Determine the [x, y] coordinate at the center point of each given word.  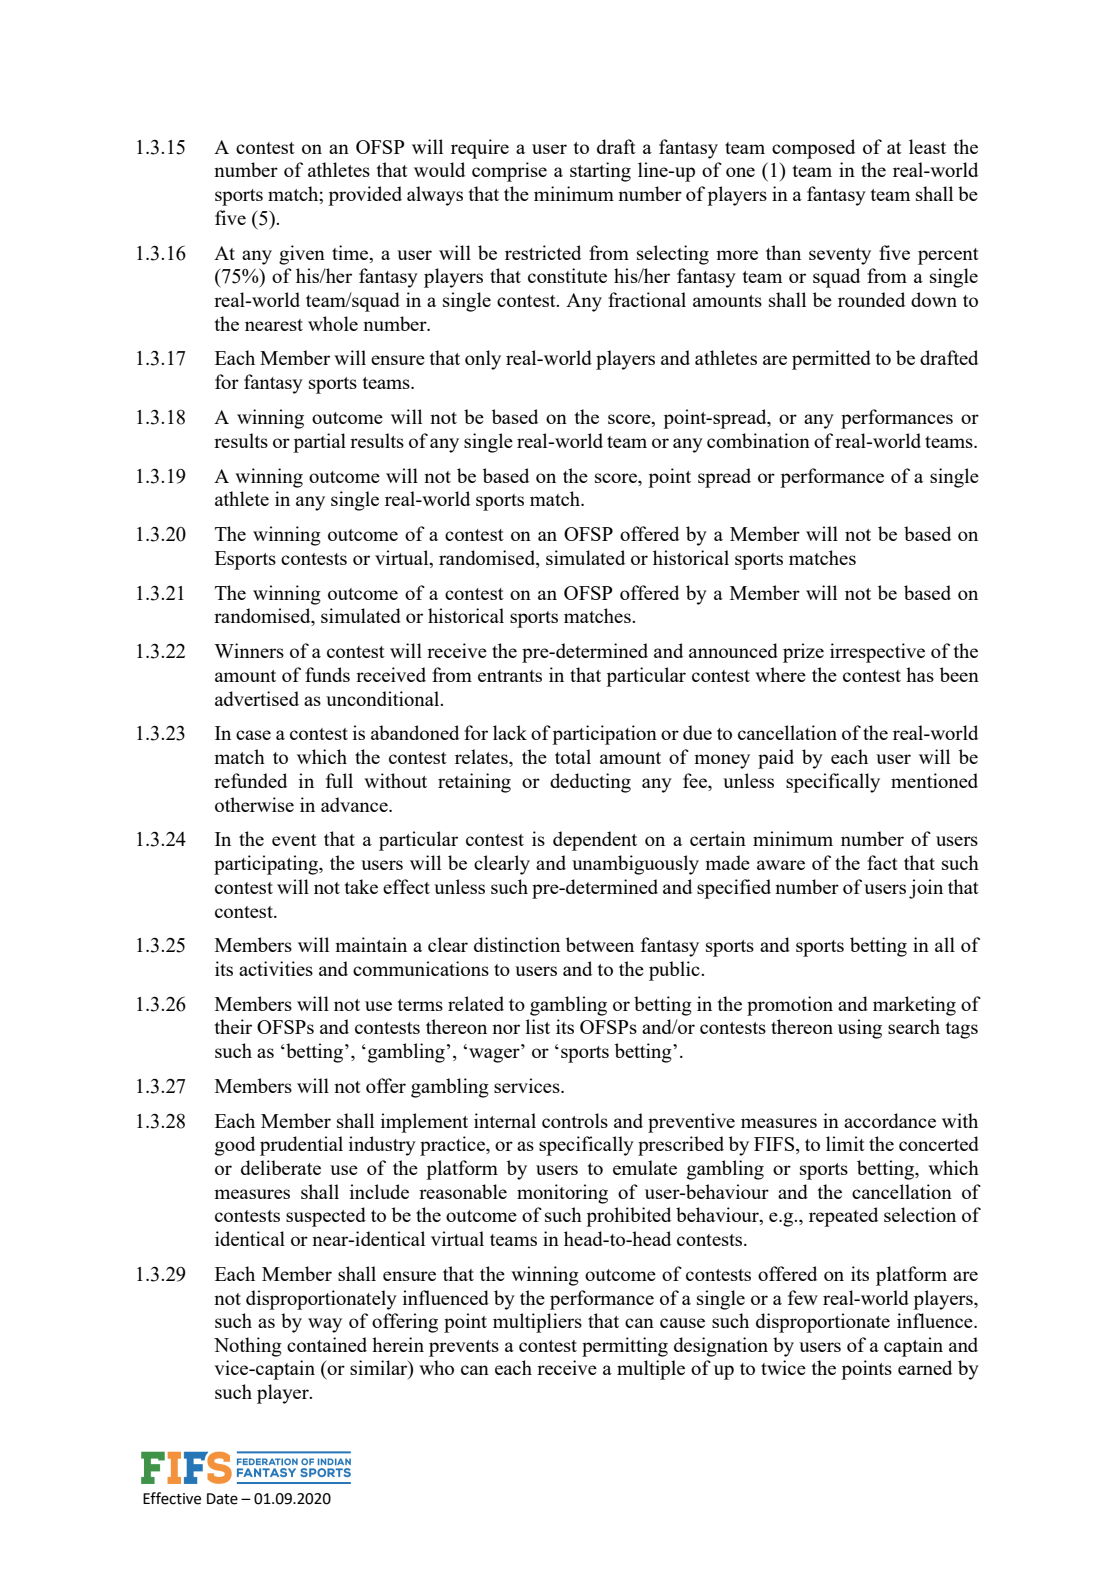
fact [882, 862]
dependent [595, 841]
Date [222, 1499]
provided [365, 196]
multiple [651, 1370]
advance [355, 804]
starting [600, 172]
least [927, 146]
